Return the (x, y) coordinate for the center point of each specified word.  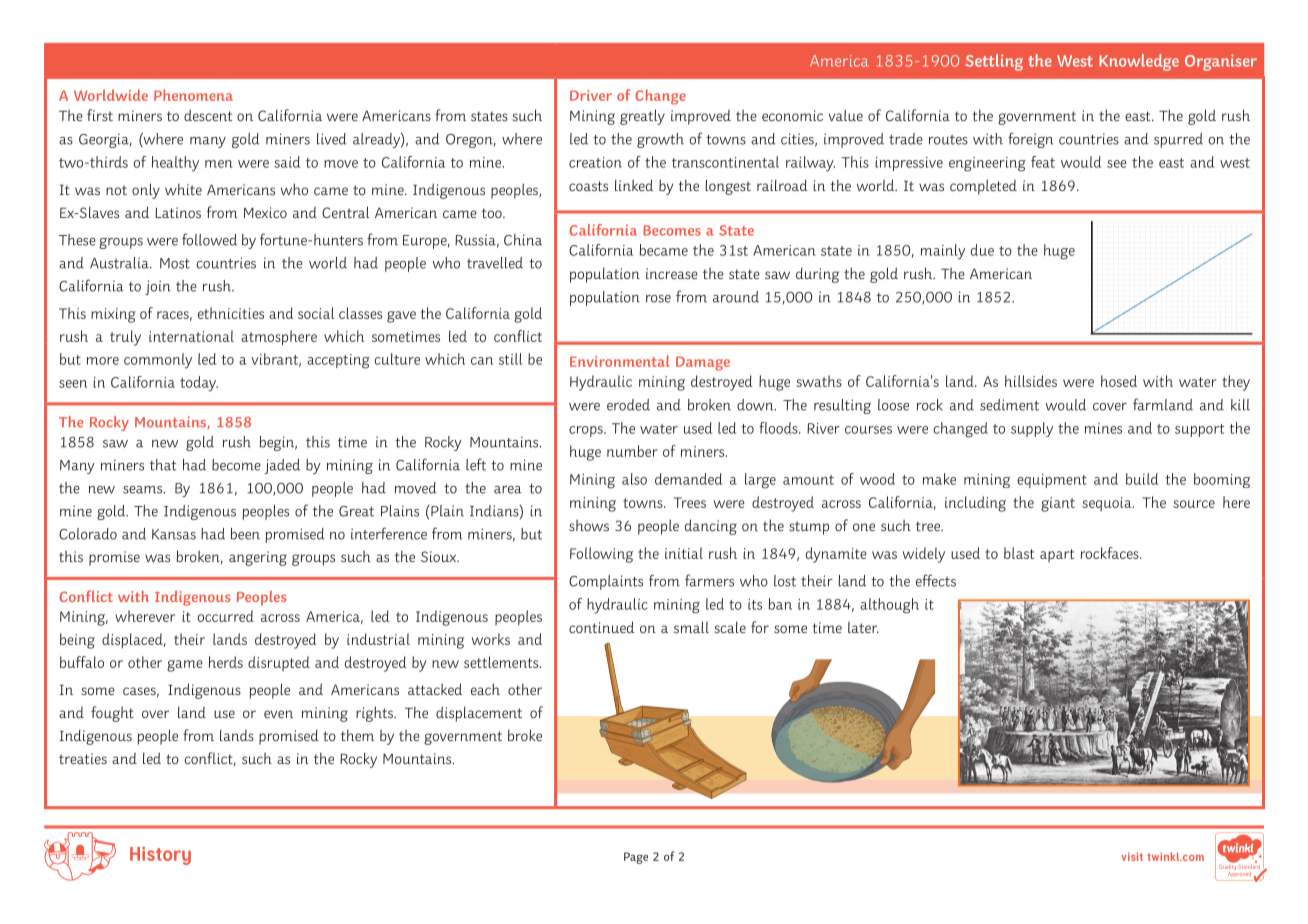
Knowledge (1139, 62)
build (1142, 479)
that (163, 465)
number (632, 451)
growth (660, 140)
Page (636, 858)
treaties (83, 758)
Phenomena (193, 95)
